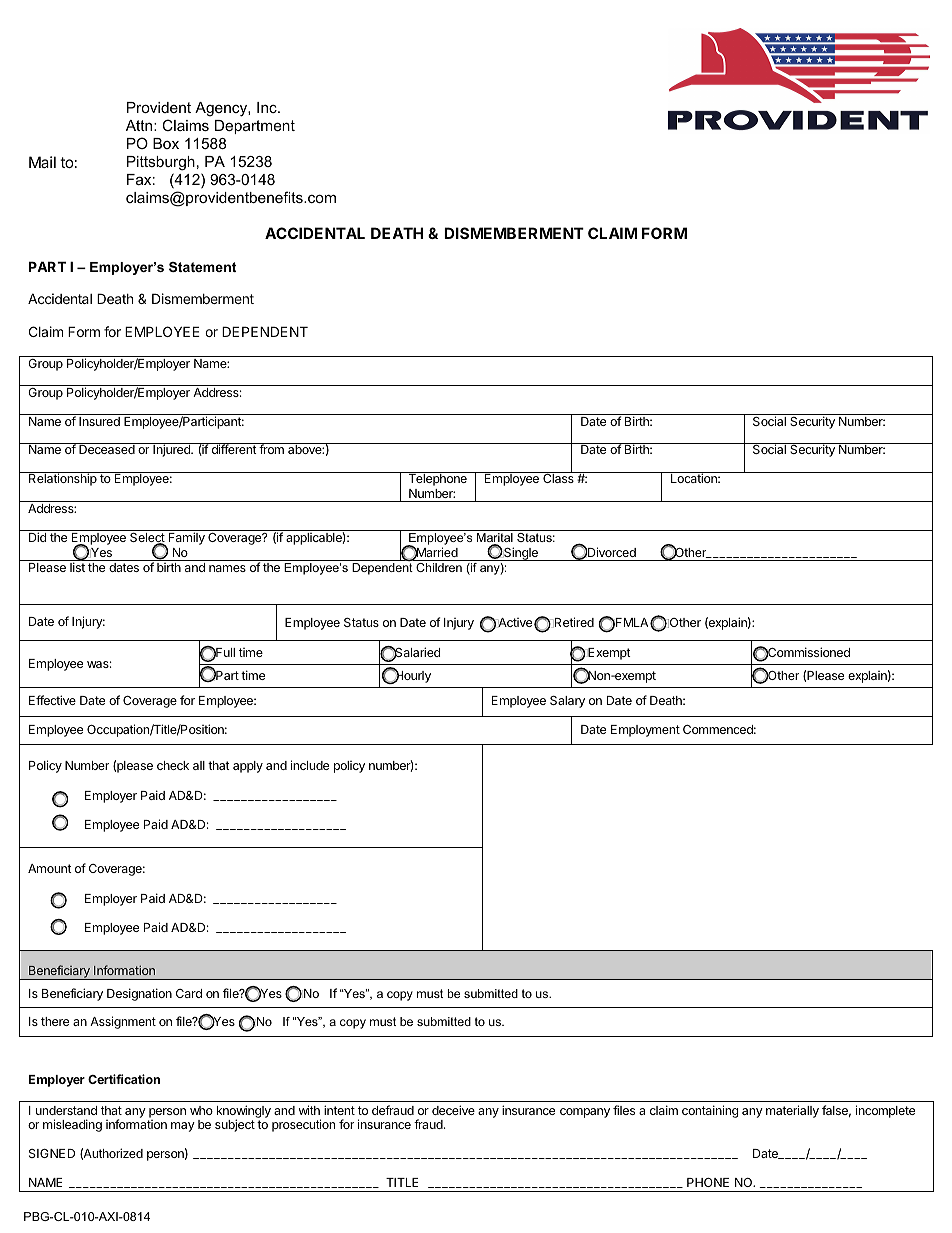 This document has height=1233, width=952. What do you see at coordinates (573, 622) in the document?
I see `Retired` at bounding box center [573, 622].
